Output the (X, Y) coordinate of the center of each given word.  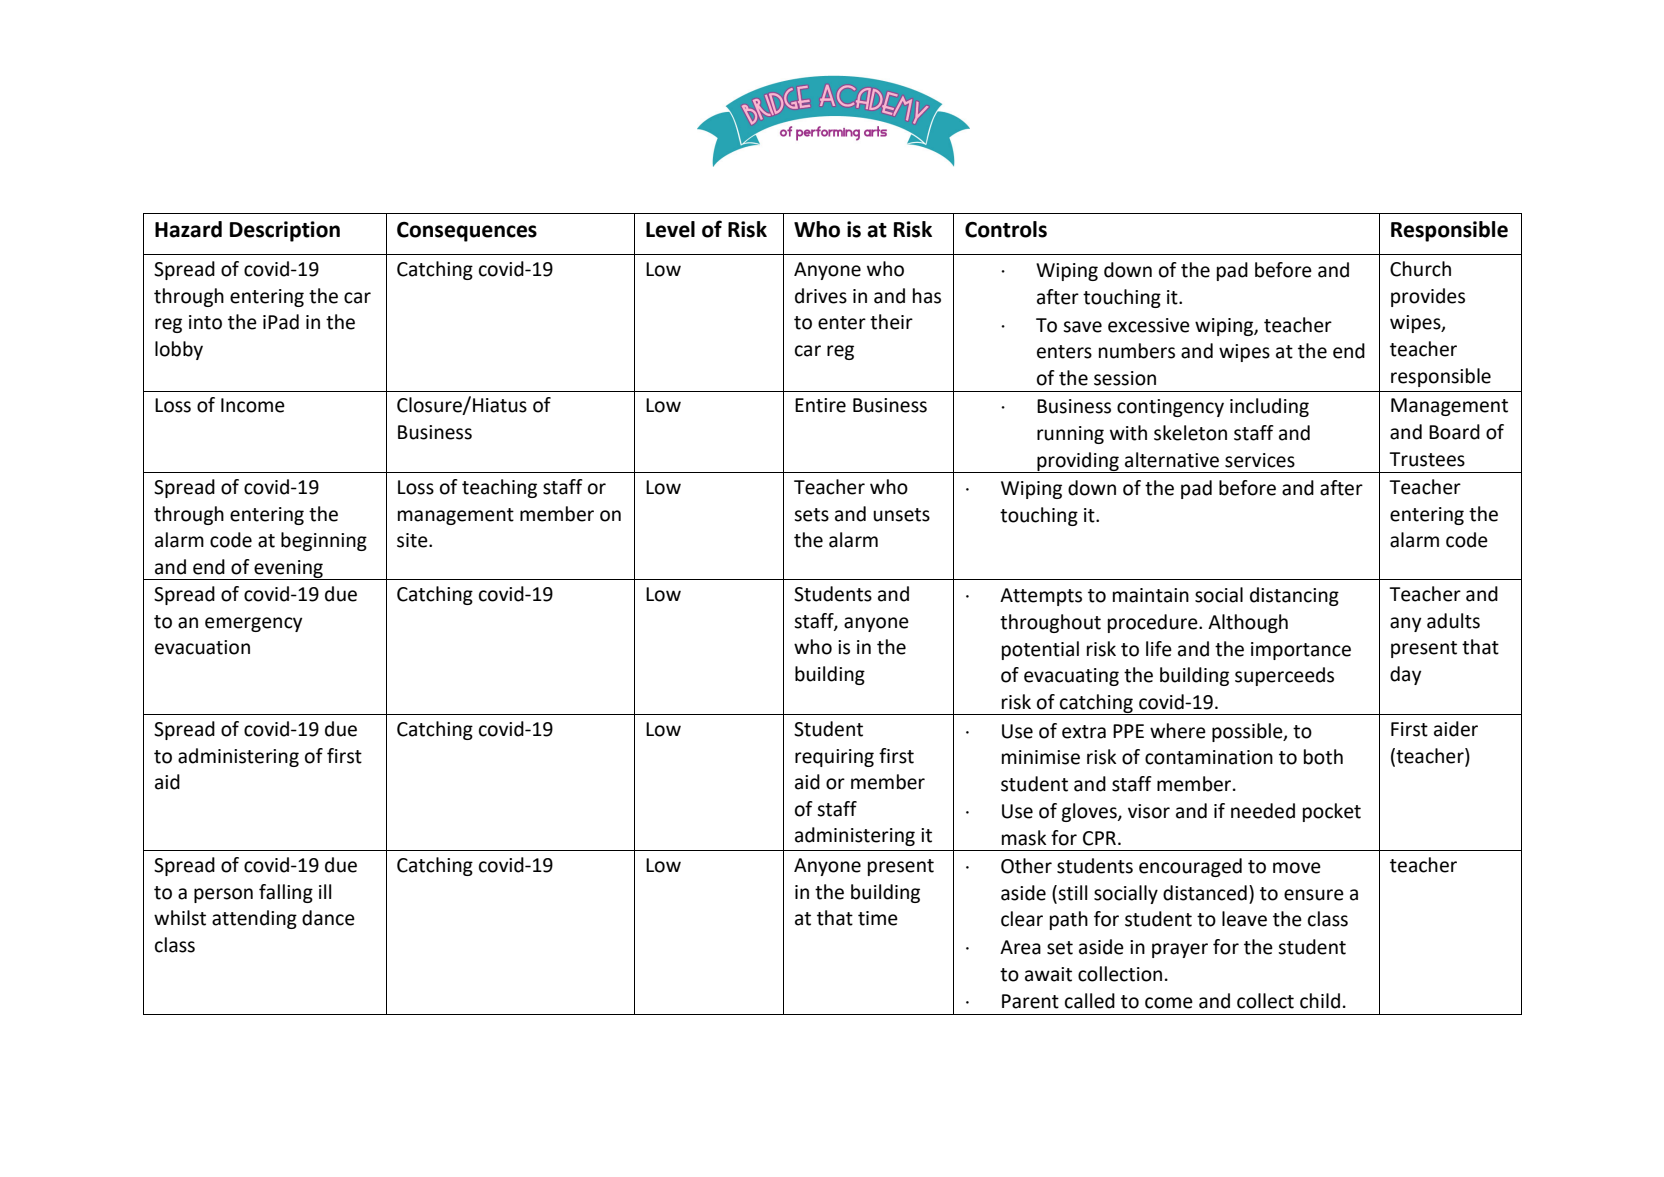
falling (286, 893)
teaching (499, 488)
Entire (820, 405)
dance (328, 918)
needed (1263, 811)
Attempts (1041, 597)
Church (1420, 269)
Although (1248, 623)
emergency (253, 624)
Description (285, 231)
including (1269, 407)
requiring (834, 758)
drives (821, 296)
